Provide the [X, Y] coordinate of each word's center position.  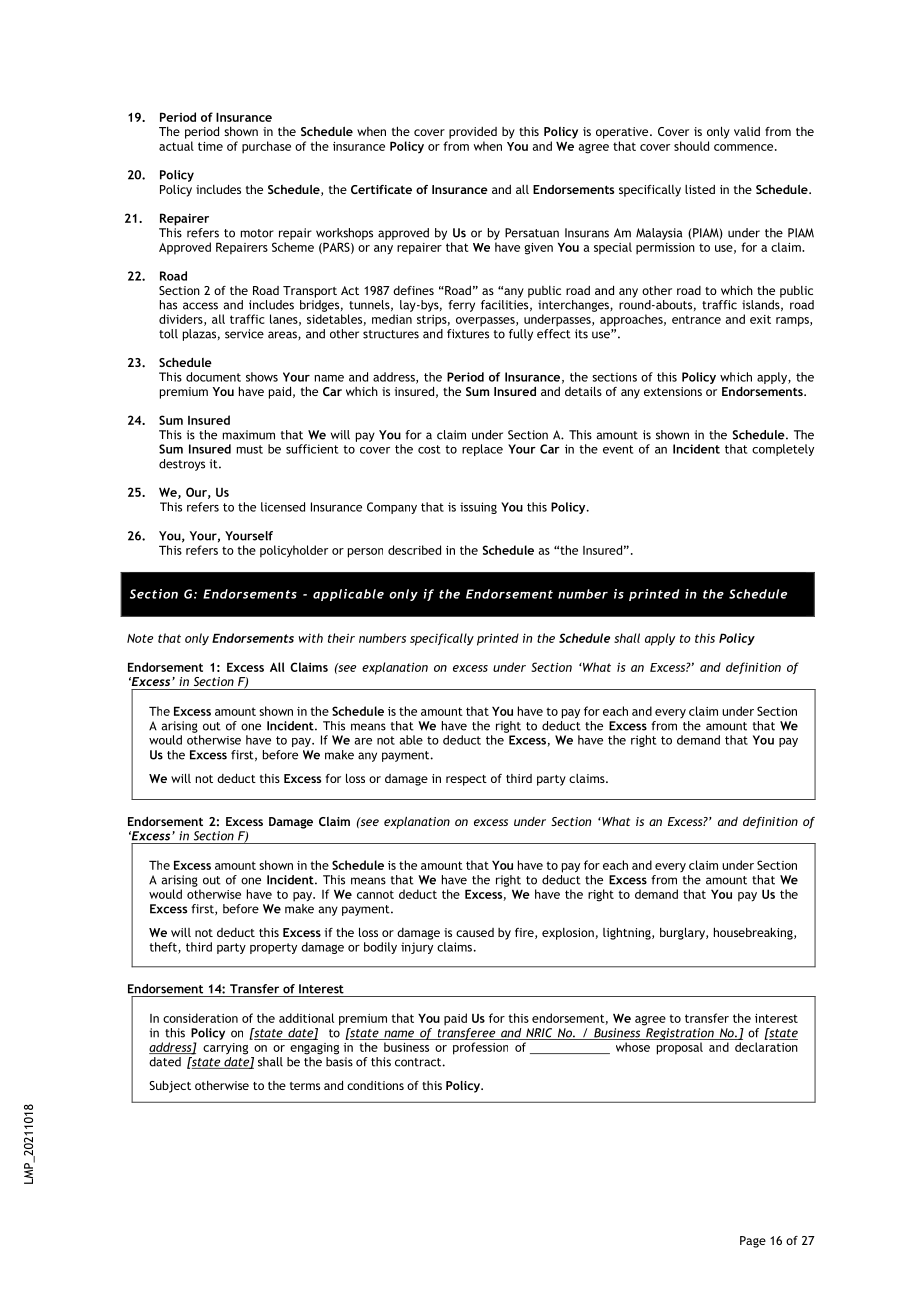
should [691, 146]
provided [473, 133]
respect [466, 780]
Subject [170, 1086]
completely [783, 450]
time [210, 146]
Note [140, 638]
